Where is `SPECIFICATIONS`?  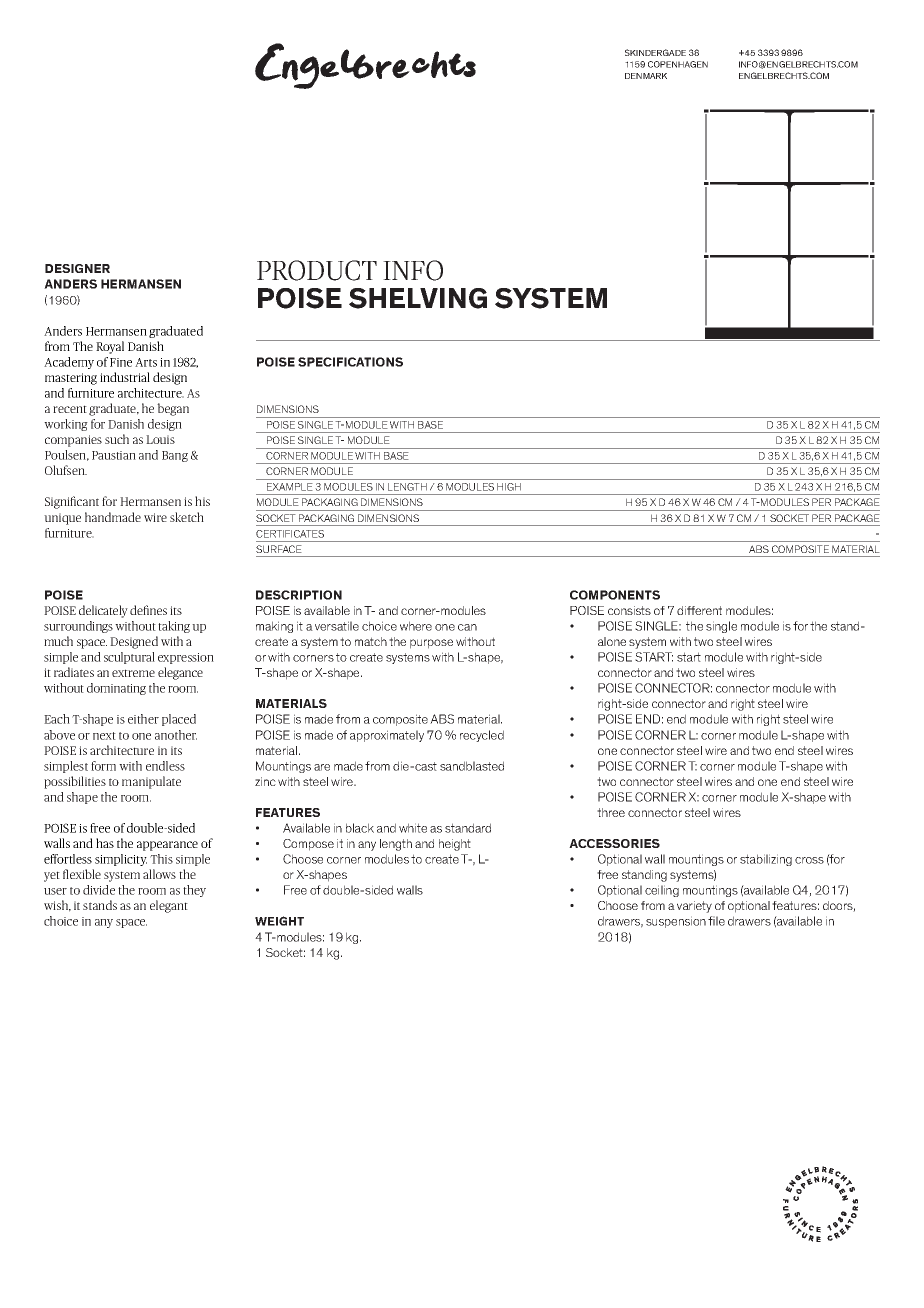
SPECIFICATIONS is located at coordinates (350, 362).
